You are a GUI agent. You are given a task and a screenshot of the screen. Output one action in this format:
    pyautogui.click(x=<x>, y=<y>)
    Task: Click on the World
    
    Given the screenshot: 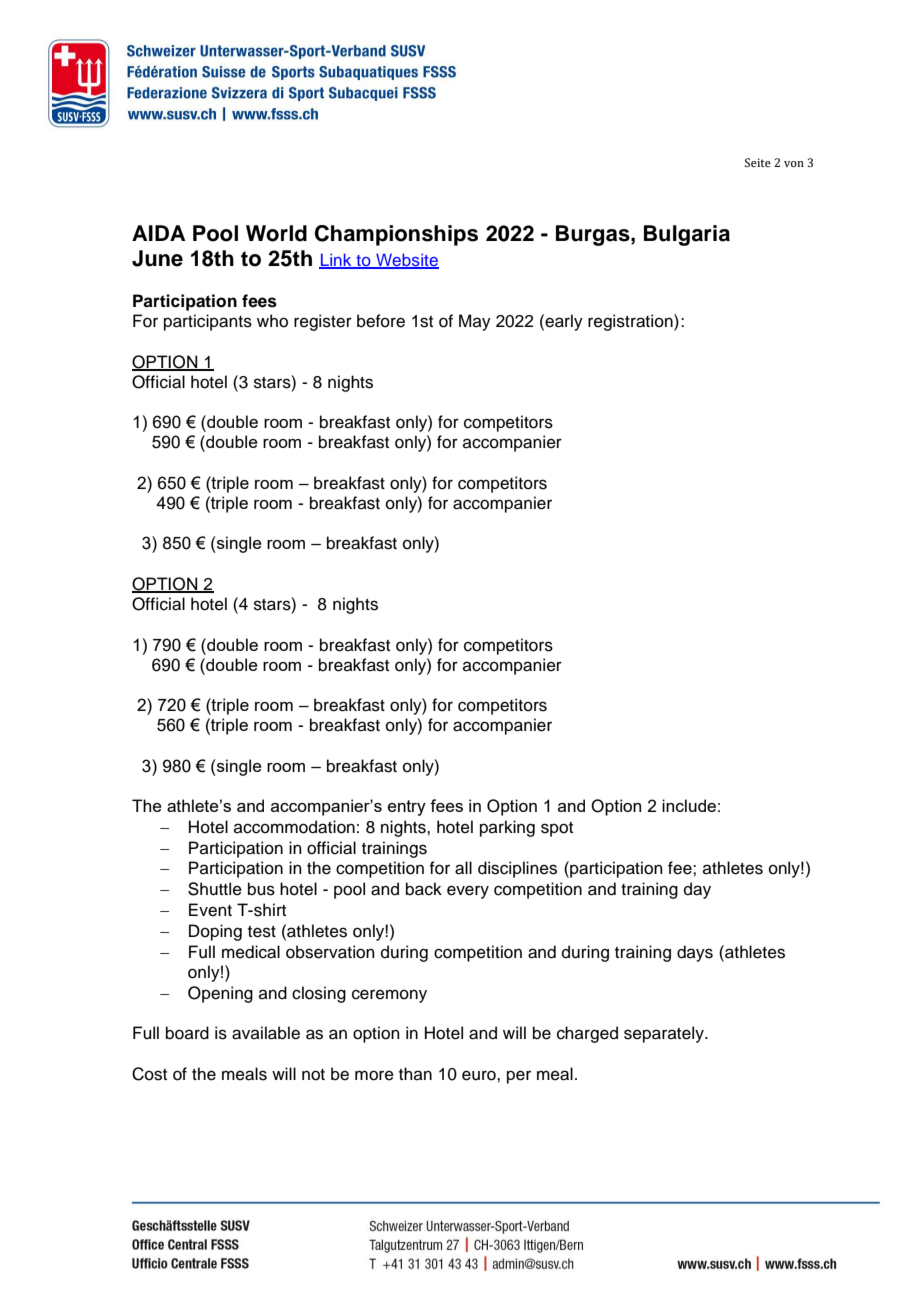 What is the action you would take?
    pyautogui.click(x=276, y=233)
